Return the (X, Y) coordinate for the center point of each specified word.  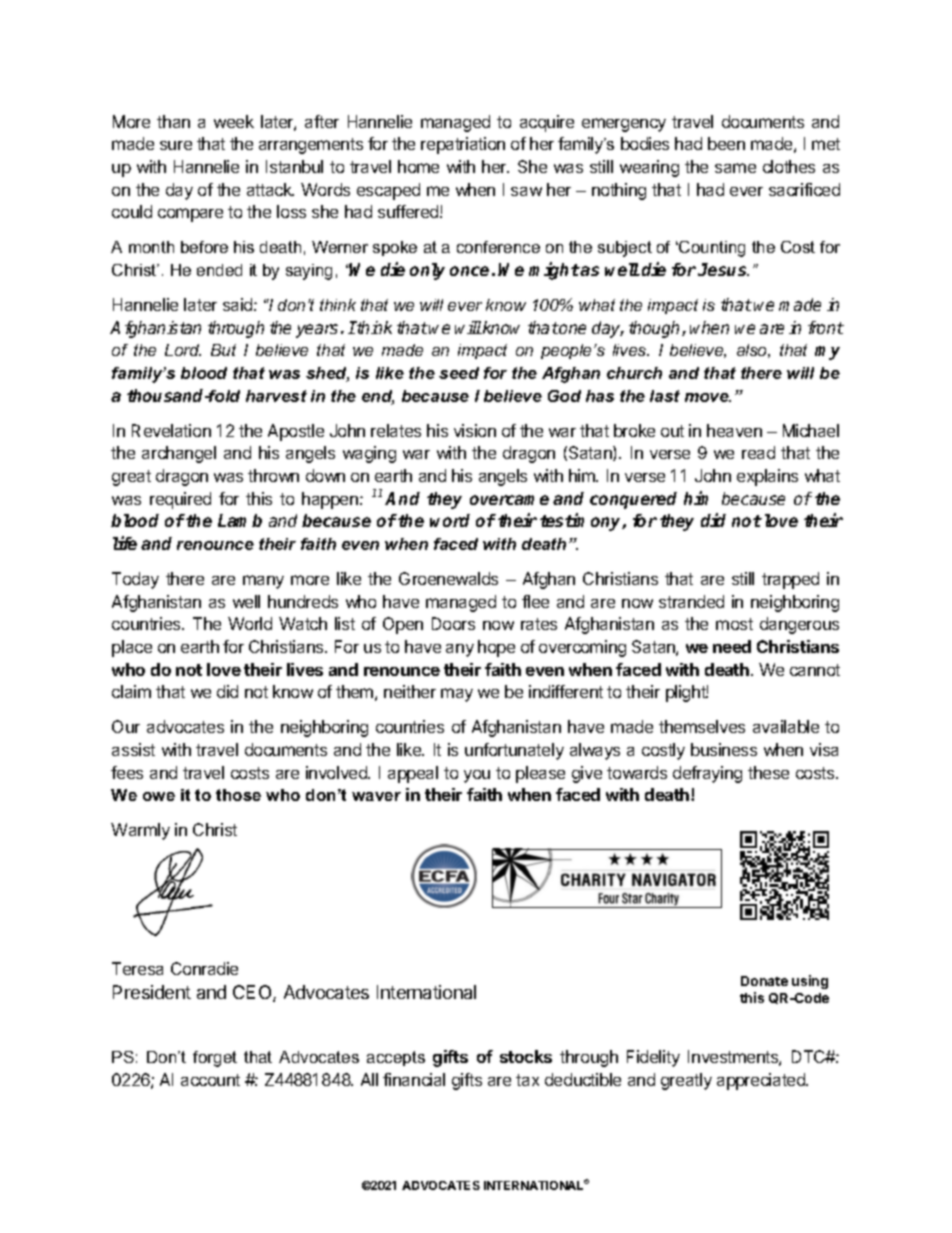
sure (176, 145)
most (734, 624)
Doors (453, 623)
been (726, 143)
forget (215, 1059)
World (250, 623)
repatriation (463, 145)
